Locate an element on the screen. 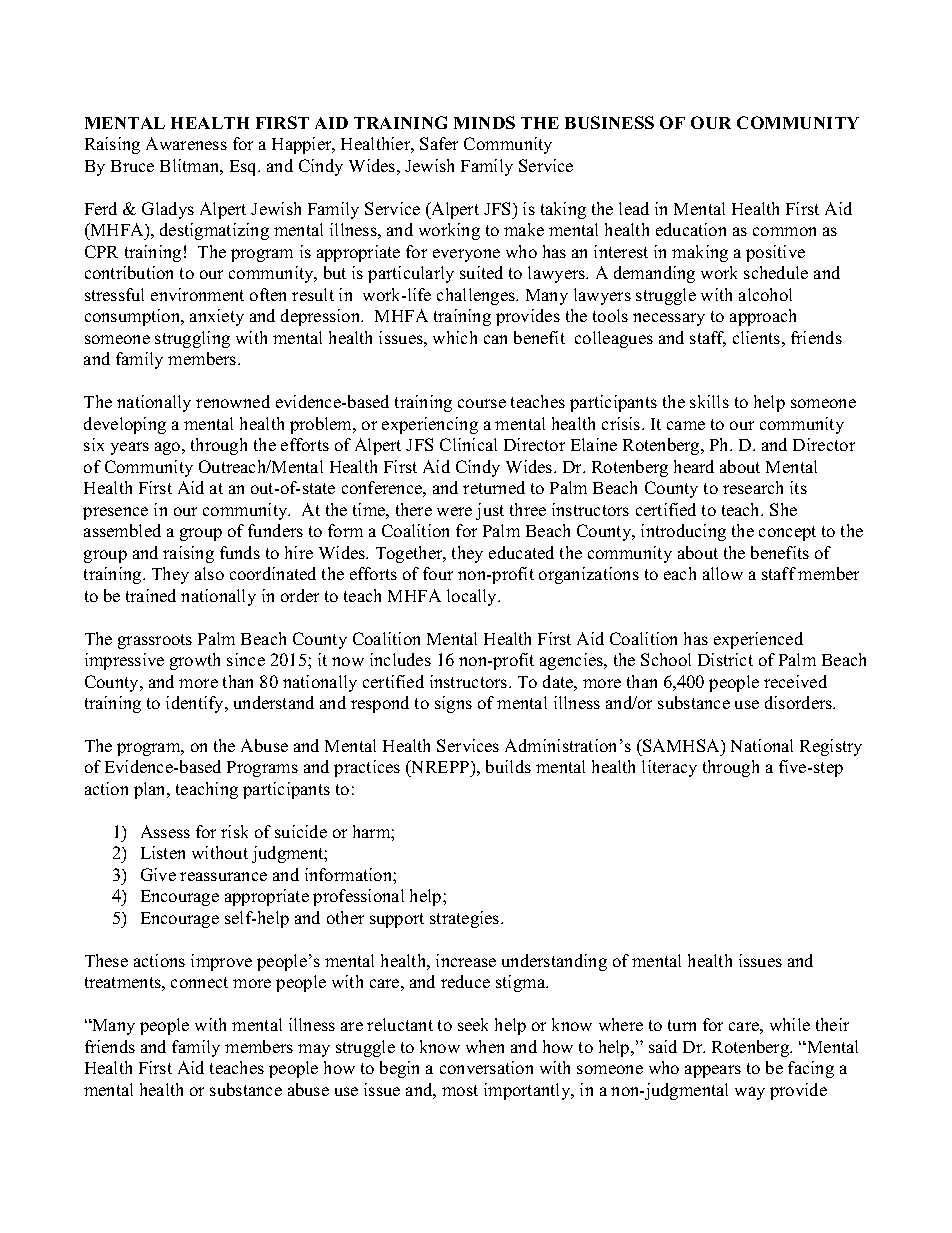 The image size is (952, 1233). common is located at coordinates (784, 231).
